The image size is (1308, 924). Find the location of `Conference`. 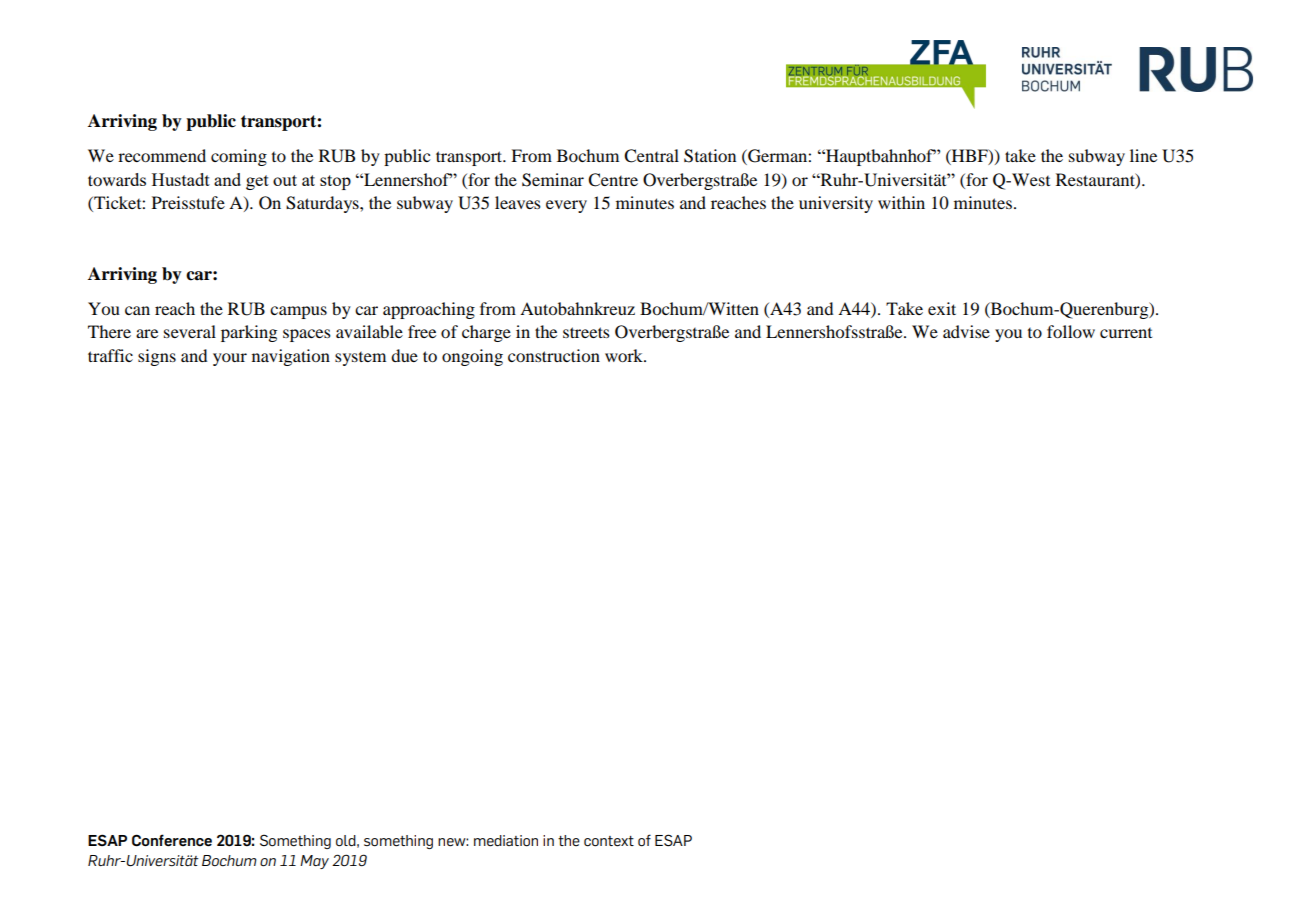

Conference is located at coordinates (172, 840).
